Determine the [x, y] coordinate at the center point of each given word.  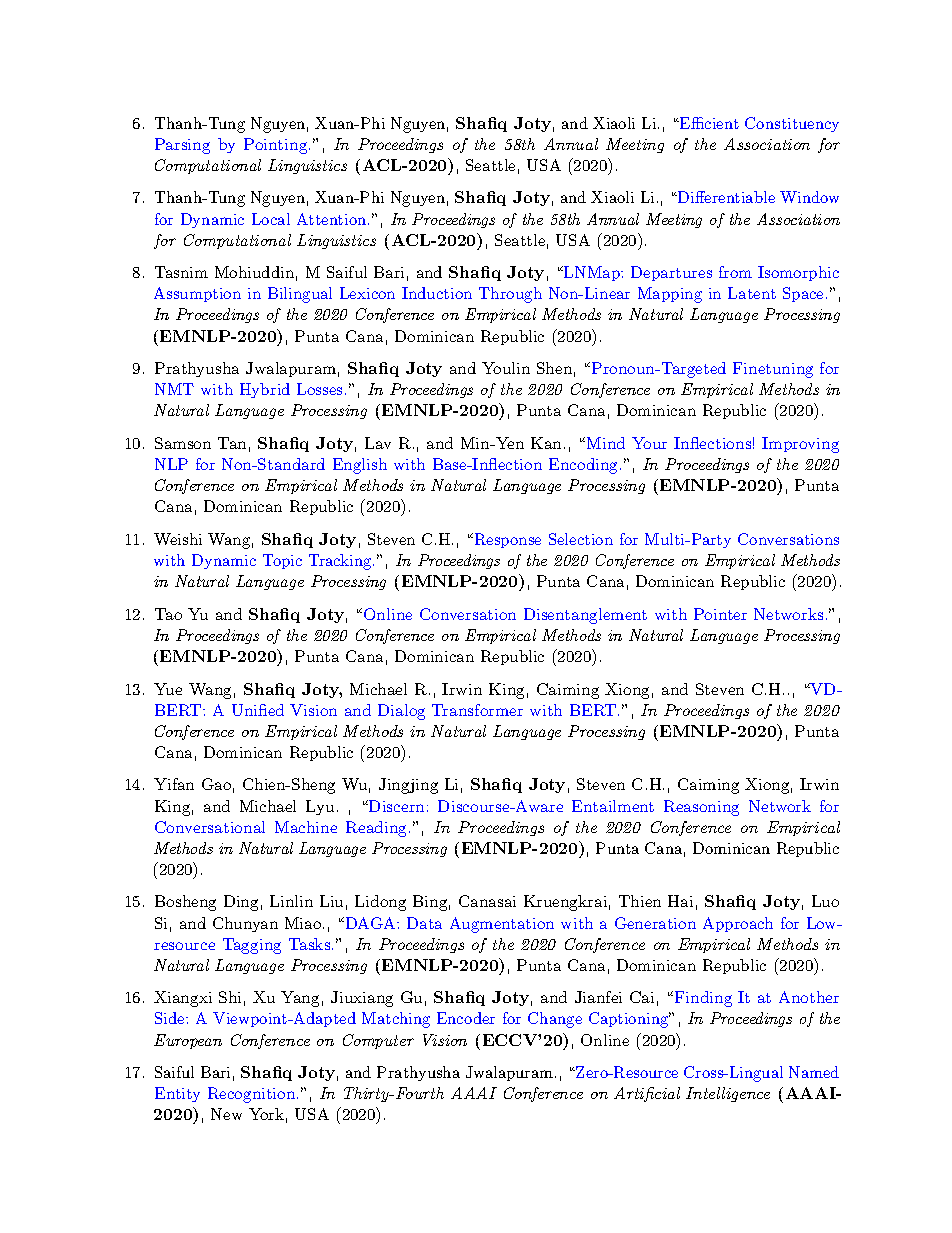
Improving [800, 445]
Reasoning [701, 808]
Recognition [253, 1095]
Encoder [466, 1018]
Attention [333, 219]
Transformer [477, 710]
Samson [183, 443]
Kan [546, 443]
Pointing [277, 146]
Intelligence [728, 1094]
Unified [258, 710]
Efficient [708, 123]
